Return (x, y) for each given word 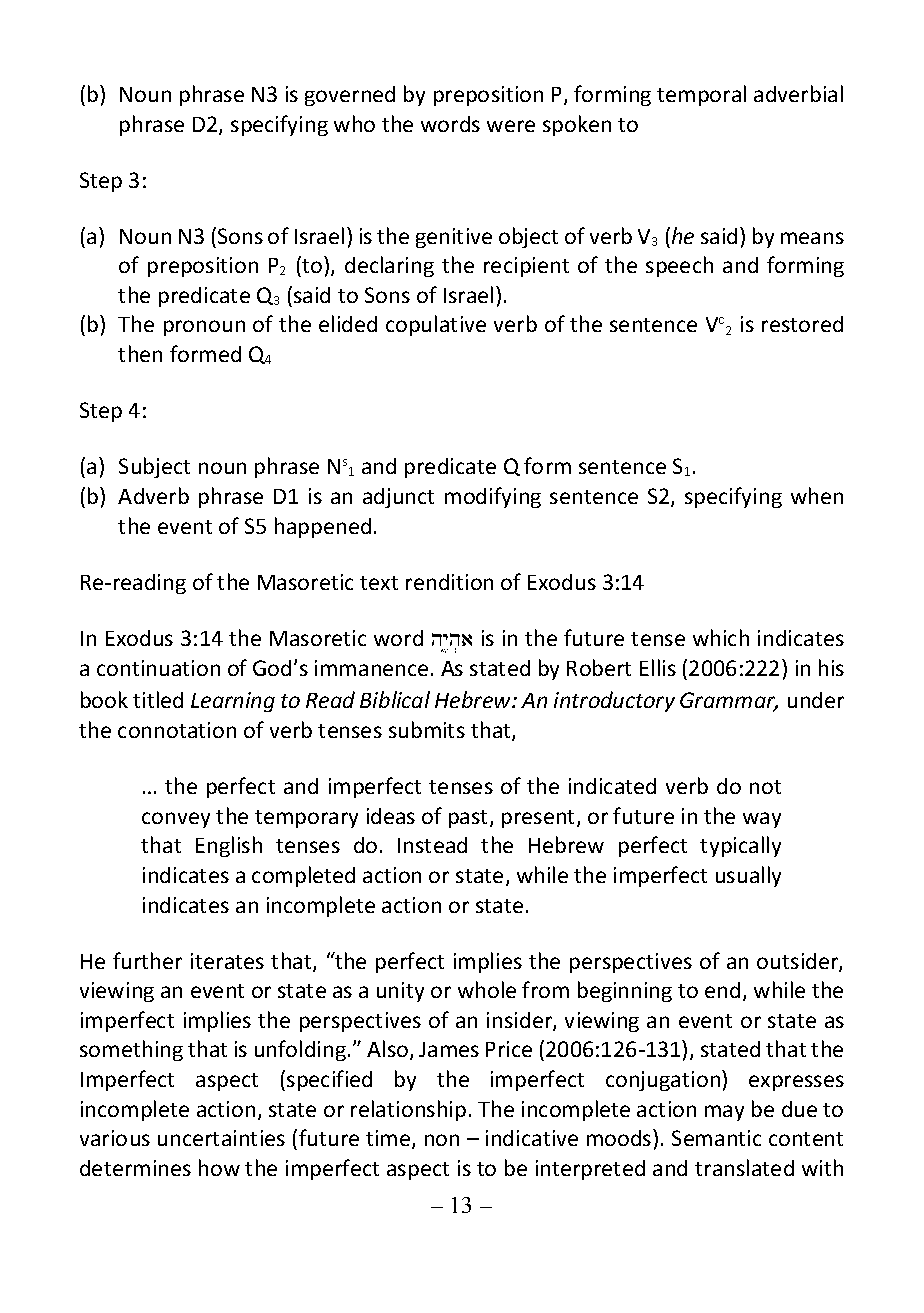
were (511, 126)
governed (350, 96)
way (762, 820)
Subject (154, 467)
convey (176, 820)
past (470, 819)
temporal (701, 95)
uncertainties (221, 1138)
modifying (493, 497)
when (817, 495)
